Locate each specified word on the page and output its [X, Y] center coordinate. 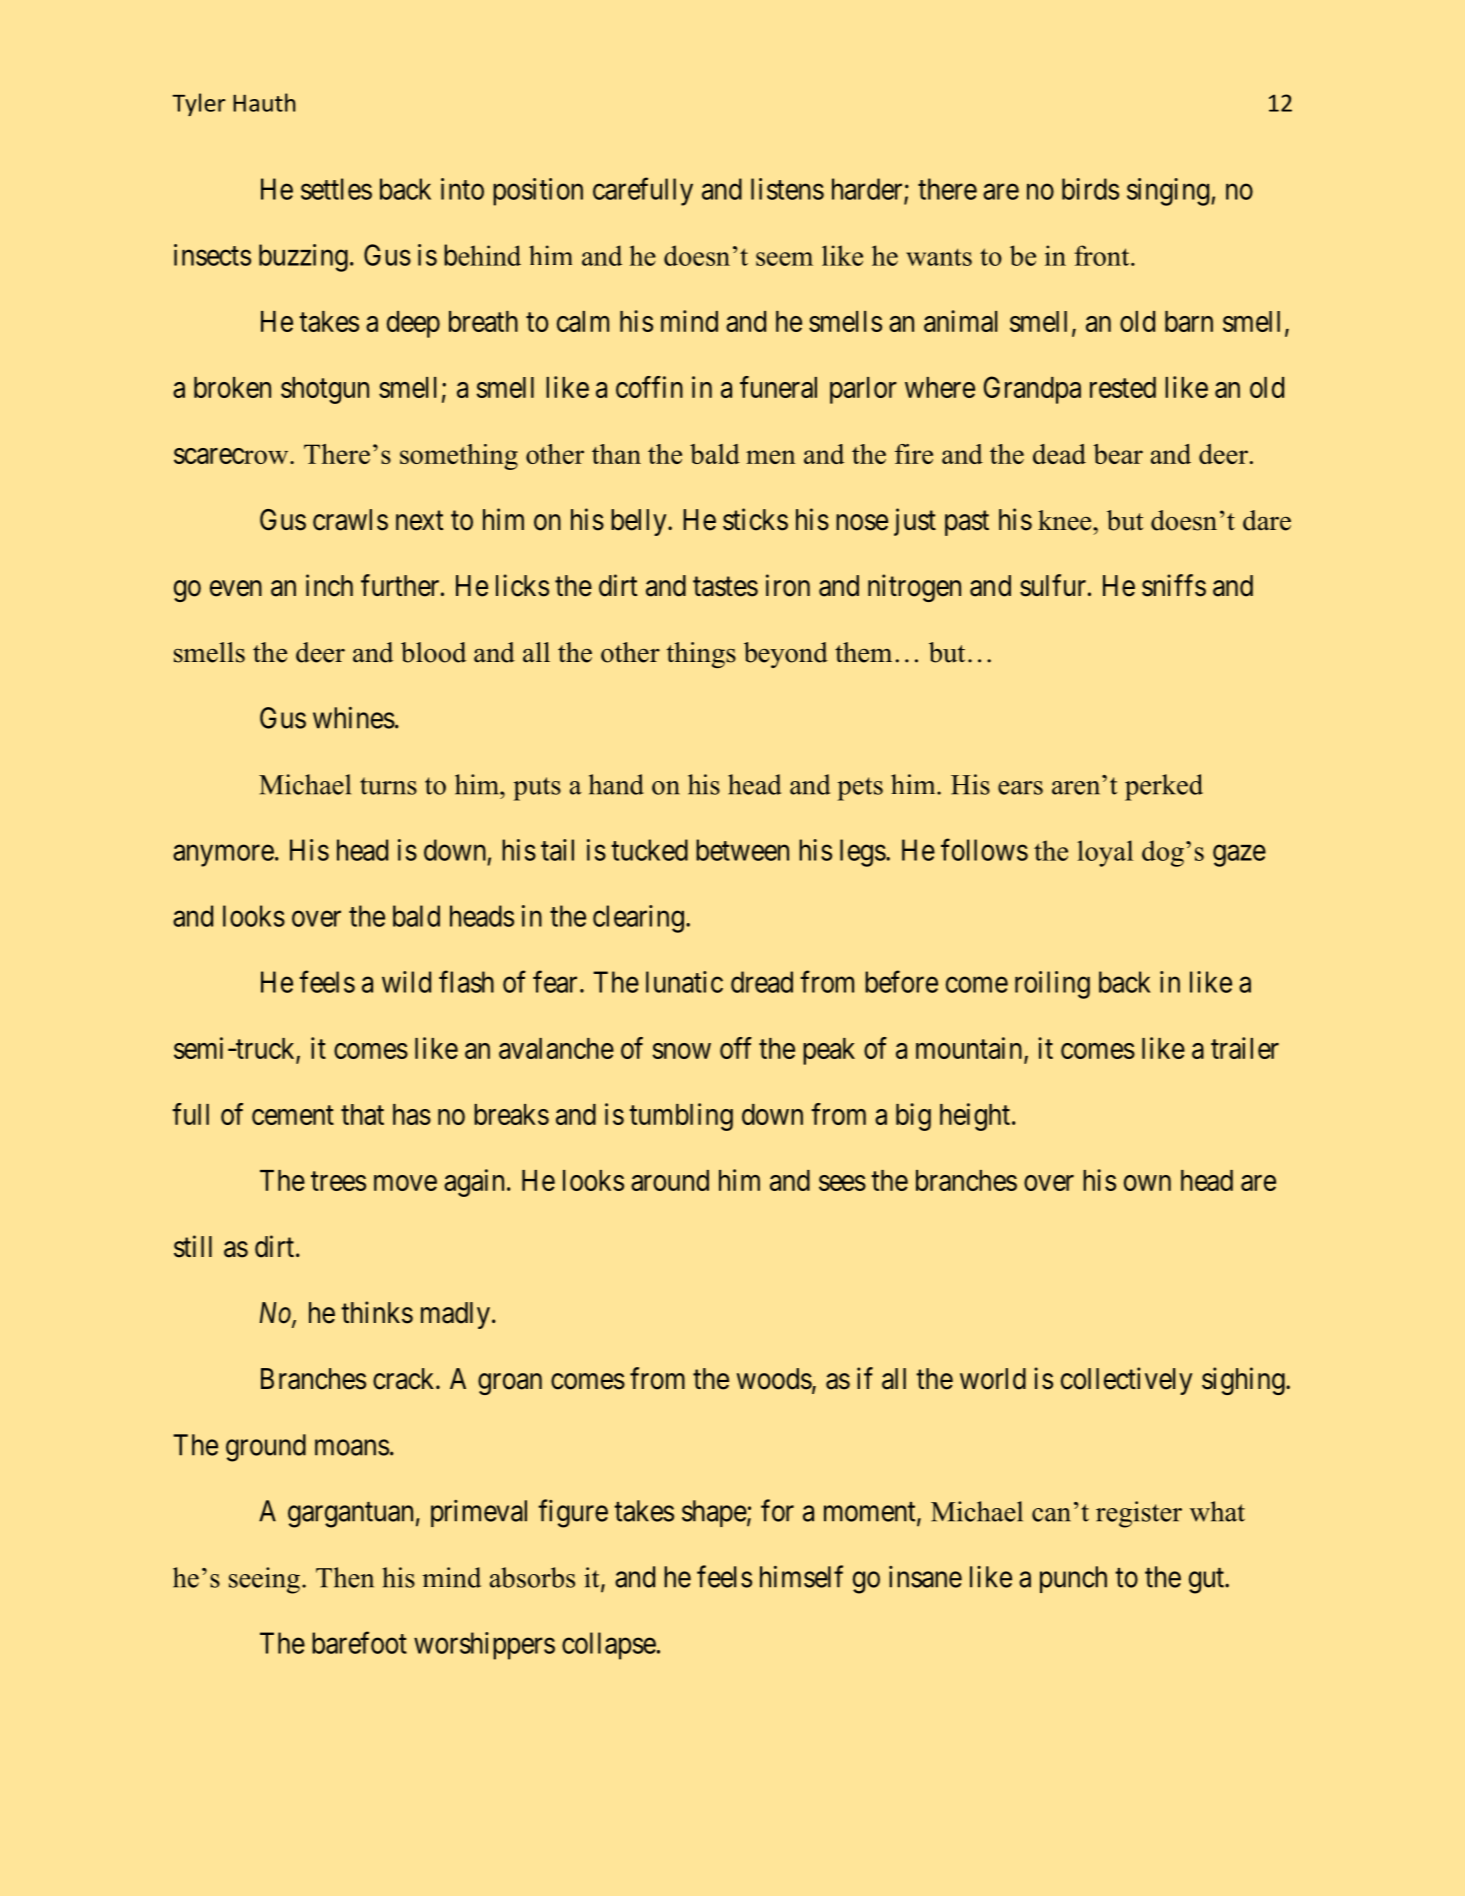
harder [868, 190]
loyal [1105, 853]
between [742, 850]
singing [1169, 192]
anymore [223, 856]
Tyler [199, 104]
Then [345, 1577]
